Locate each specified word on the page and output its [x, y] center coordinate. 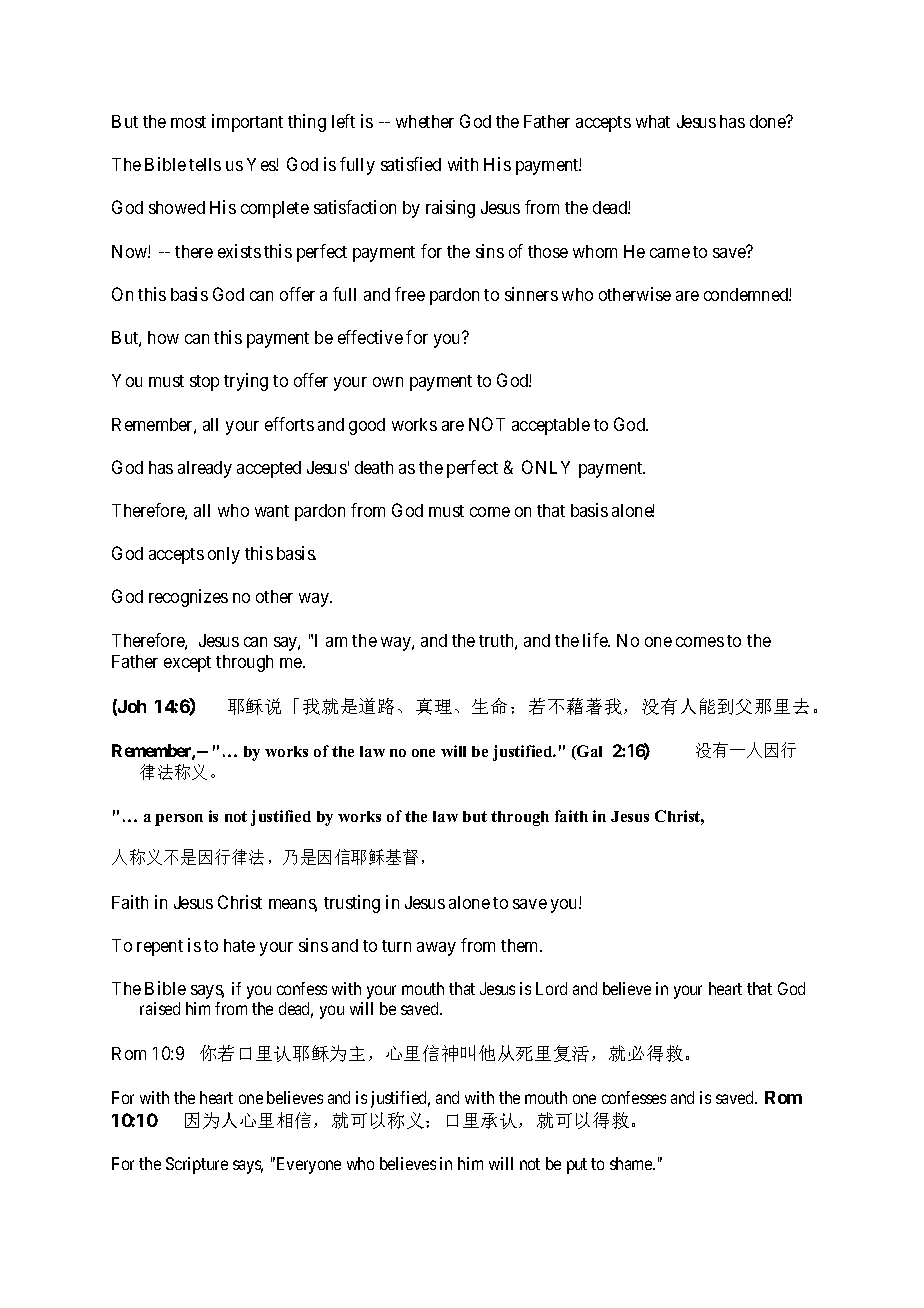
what [653, 121]
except [187, 664]
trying [246, 382]
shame [632, 1163]
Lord [551, 988]
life [596, 640]
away [436, 949]
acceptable [551, 426]
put [577, 1166]
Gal [588, 752]
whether [425, 121]
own [388, 382]
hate [239, 945]
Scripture [197, 1165]
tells [205, 164]
